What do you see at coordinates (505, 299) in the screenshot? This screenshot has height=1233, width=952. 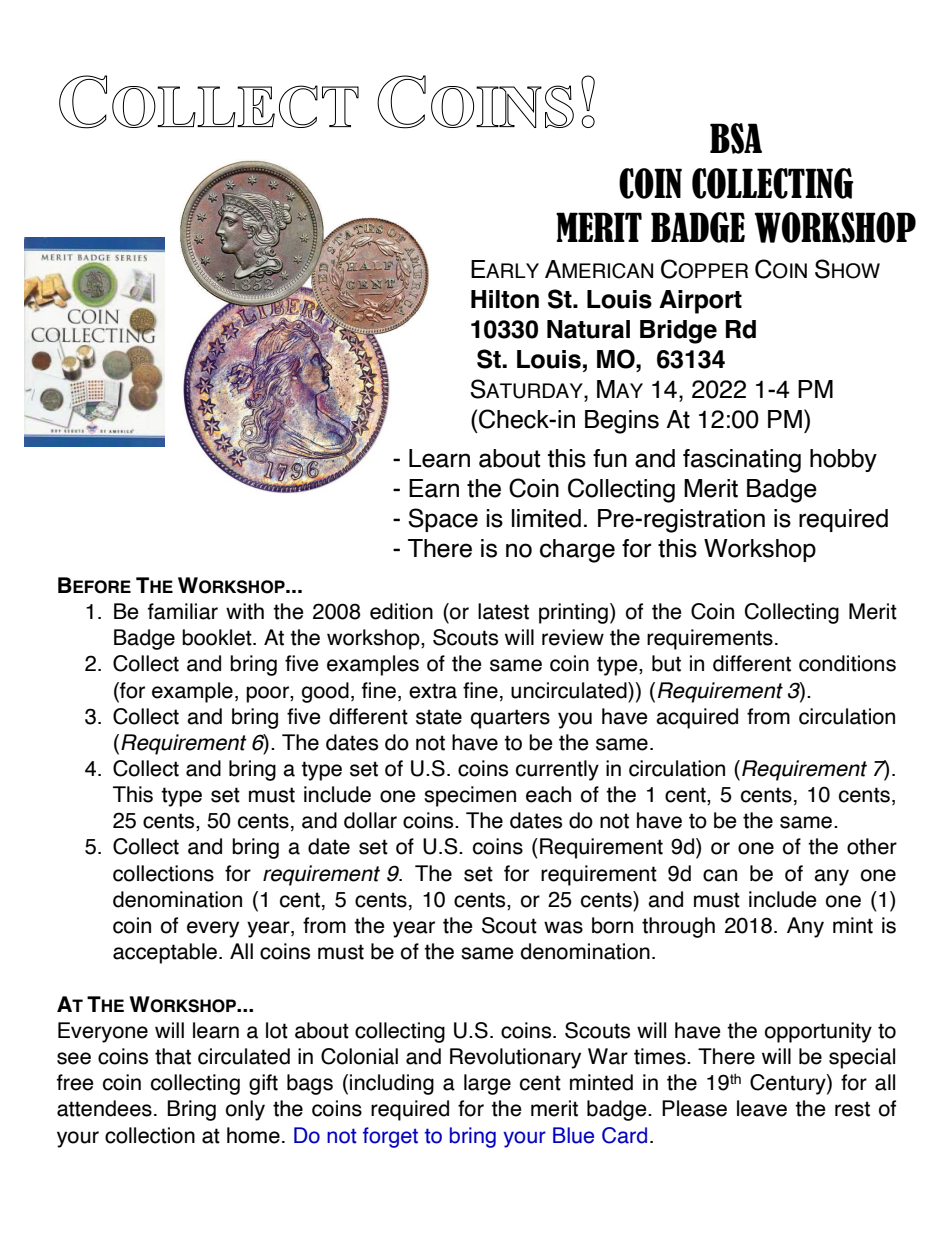 I see `Hilton` at bounding box center [505, 299].
